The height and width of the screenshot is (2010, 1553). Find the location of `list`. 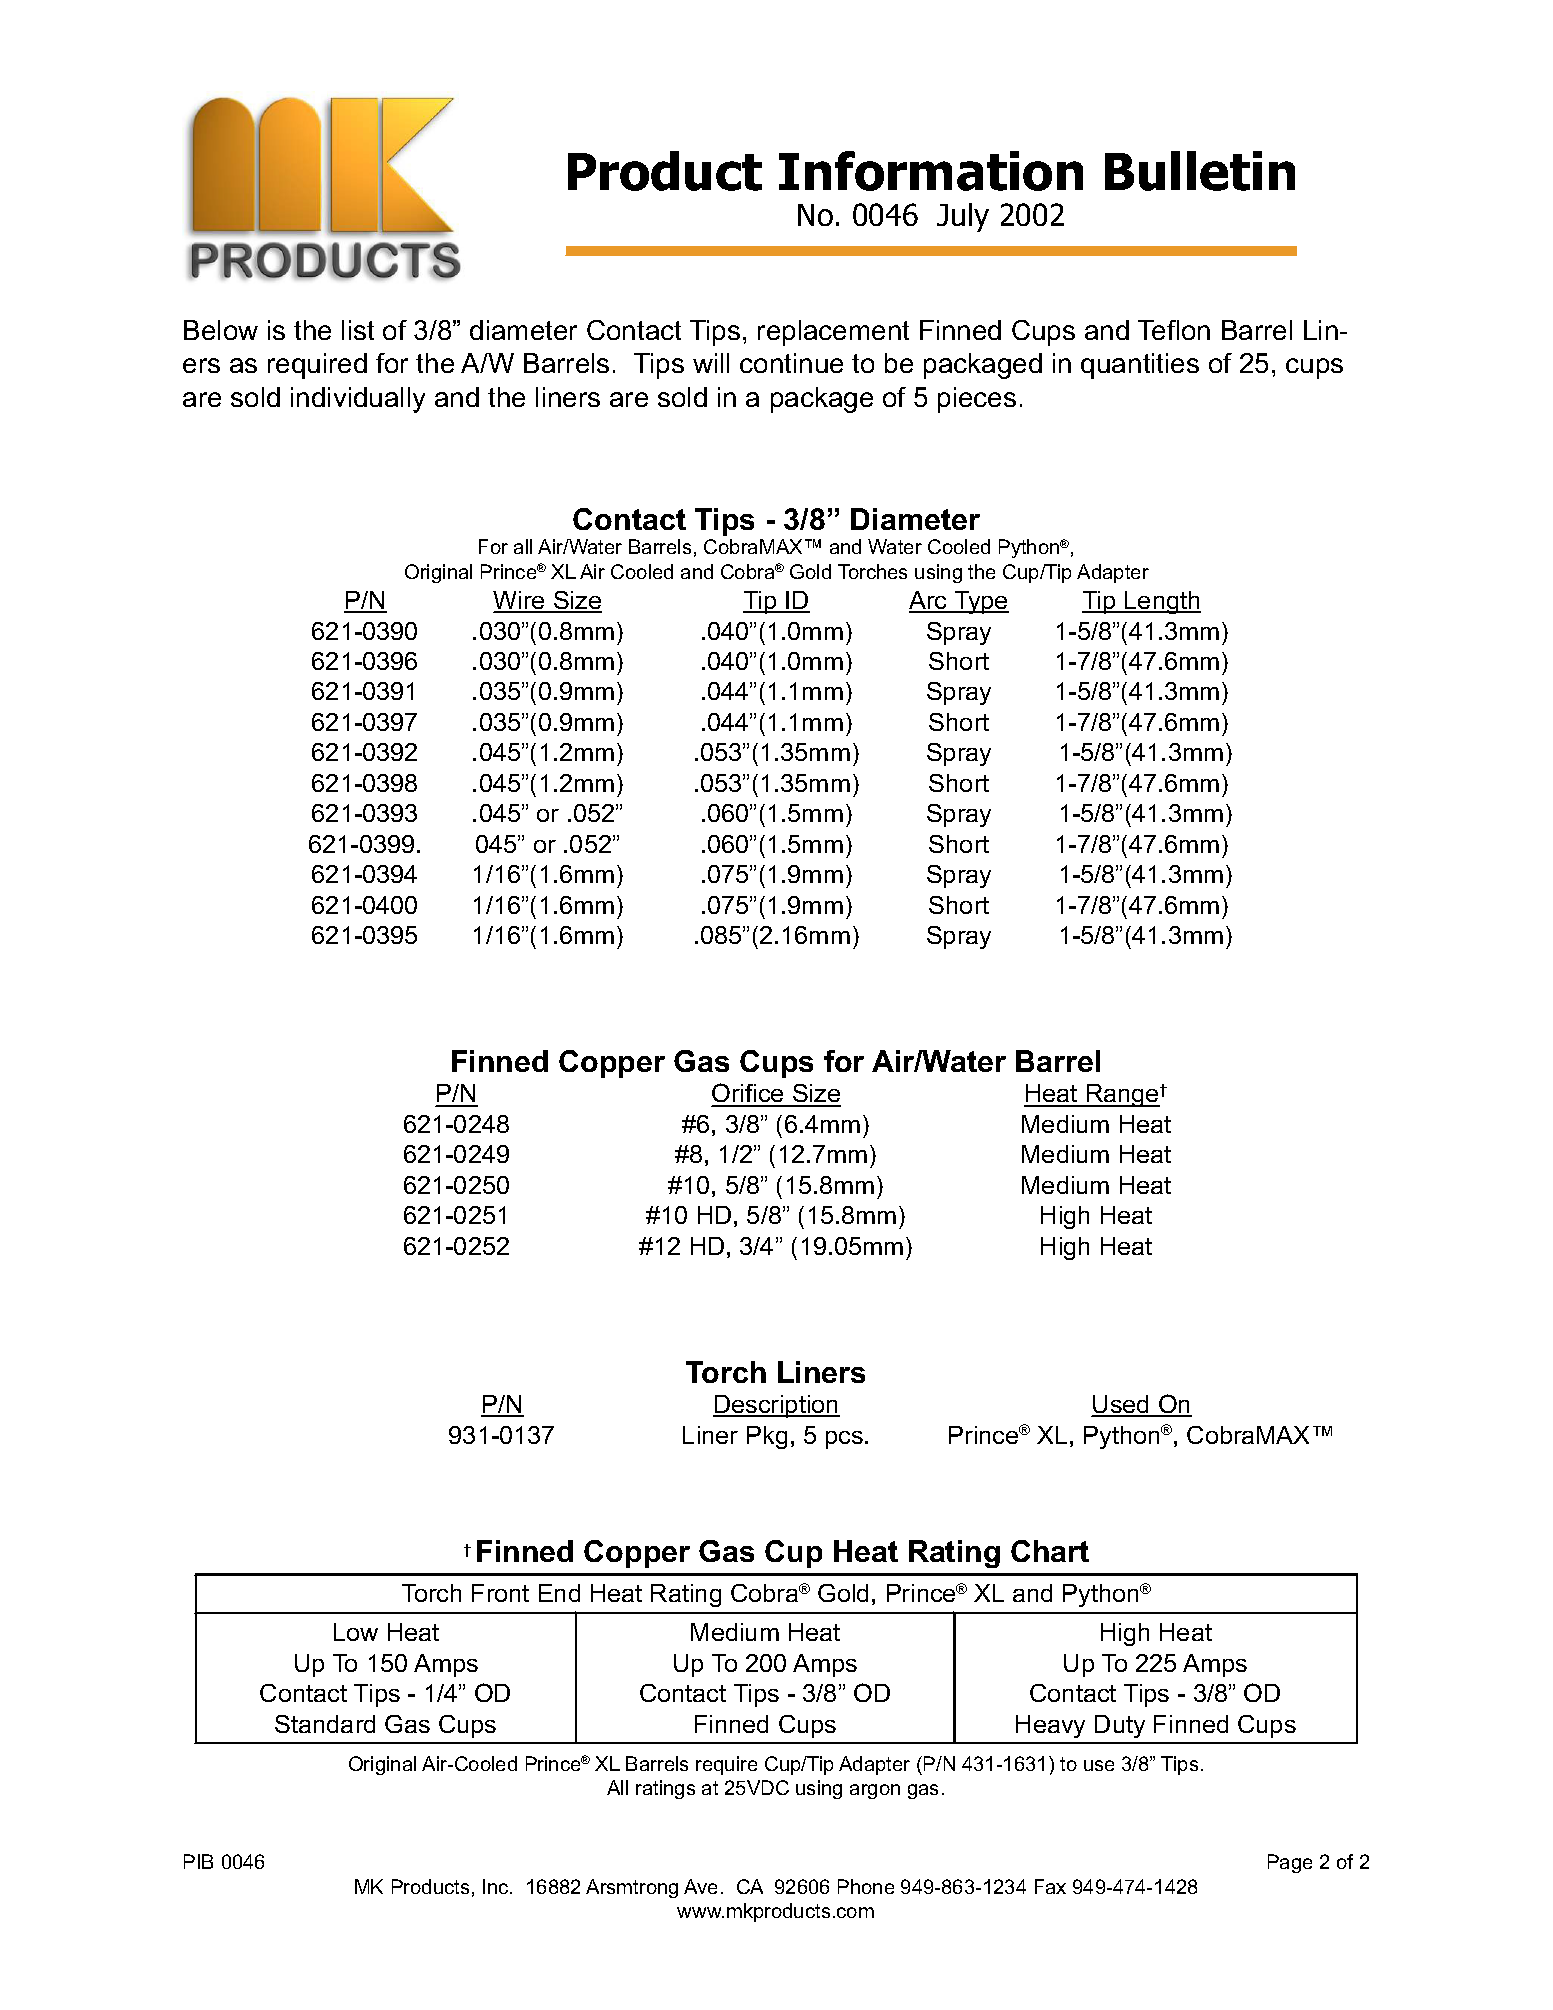

list is located at coordinates (358, 330).
